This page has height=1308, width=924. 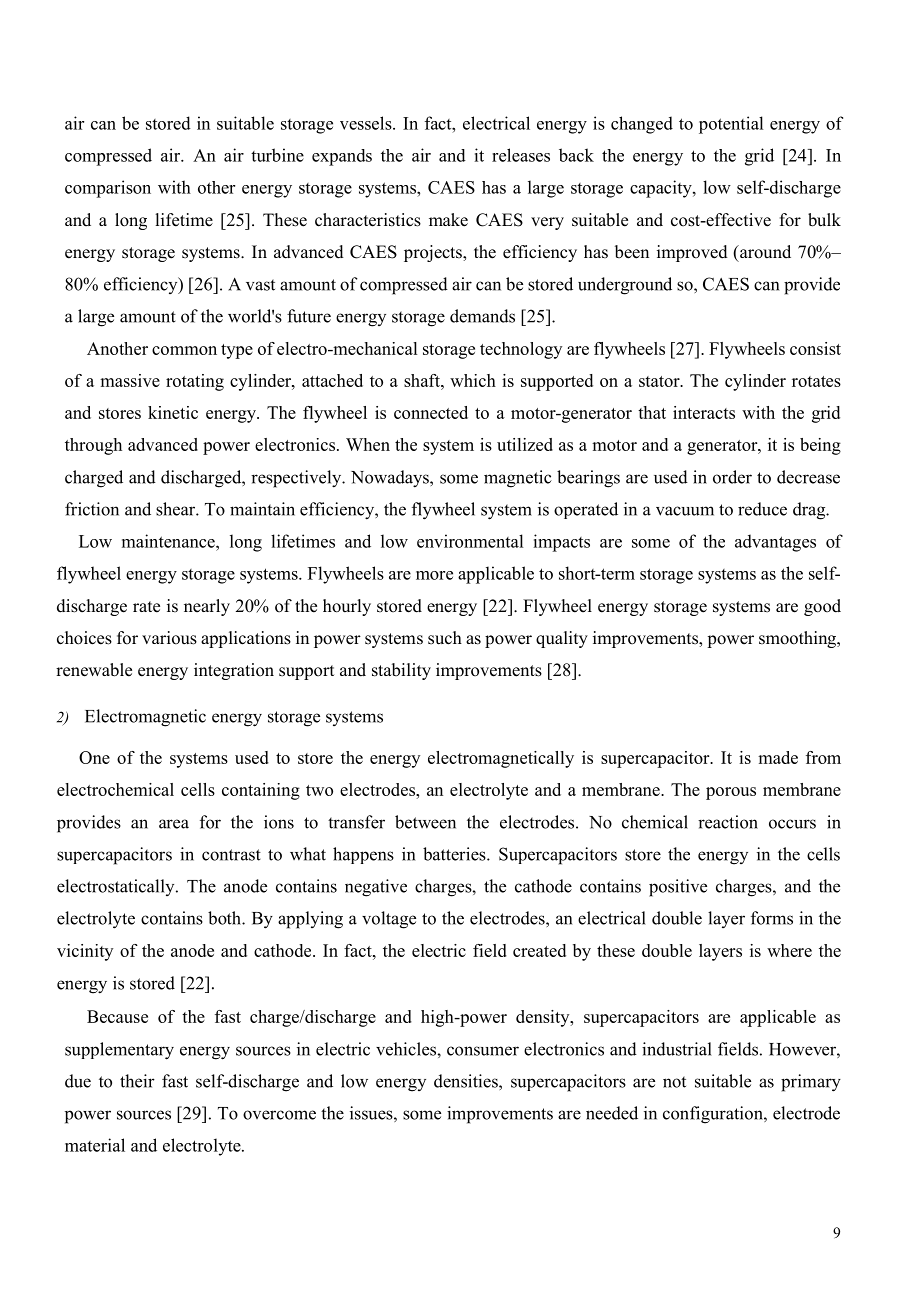 What do you see at coordinates (445, 638) in the page?
I see `such` at bounding box center [445, 638].
